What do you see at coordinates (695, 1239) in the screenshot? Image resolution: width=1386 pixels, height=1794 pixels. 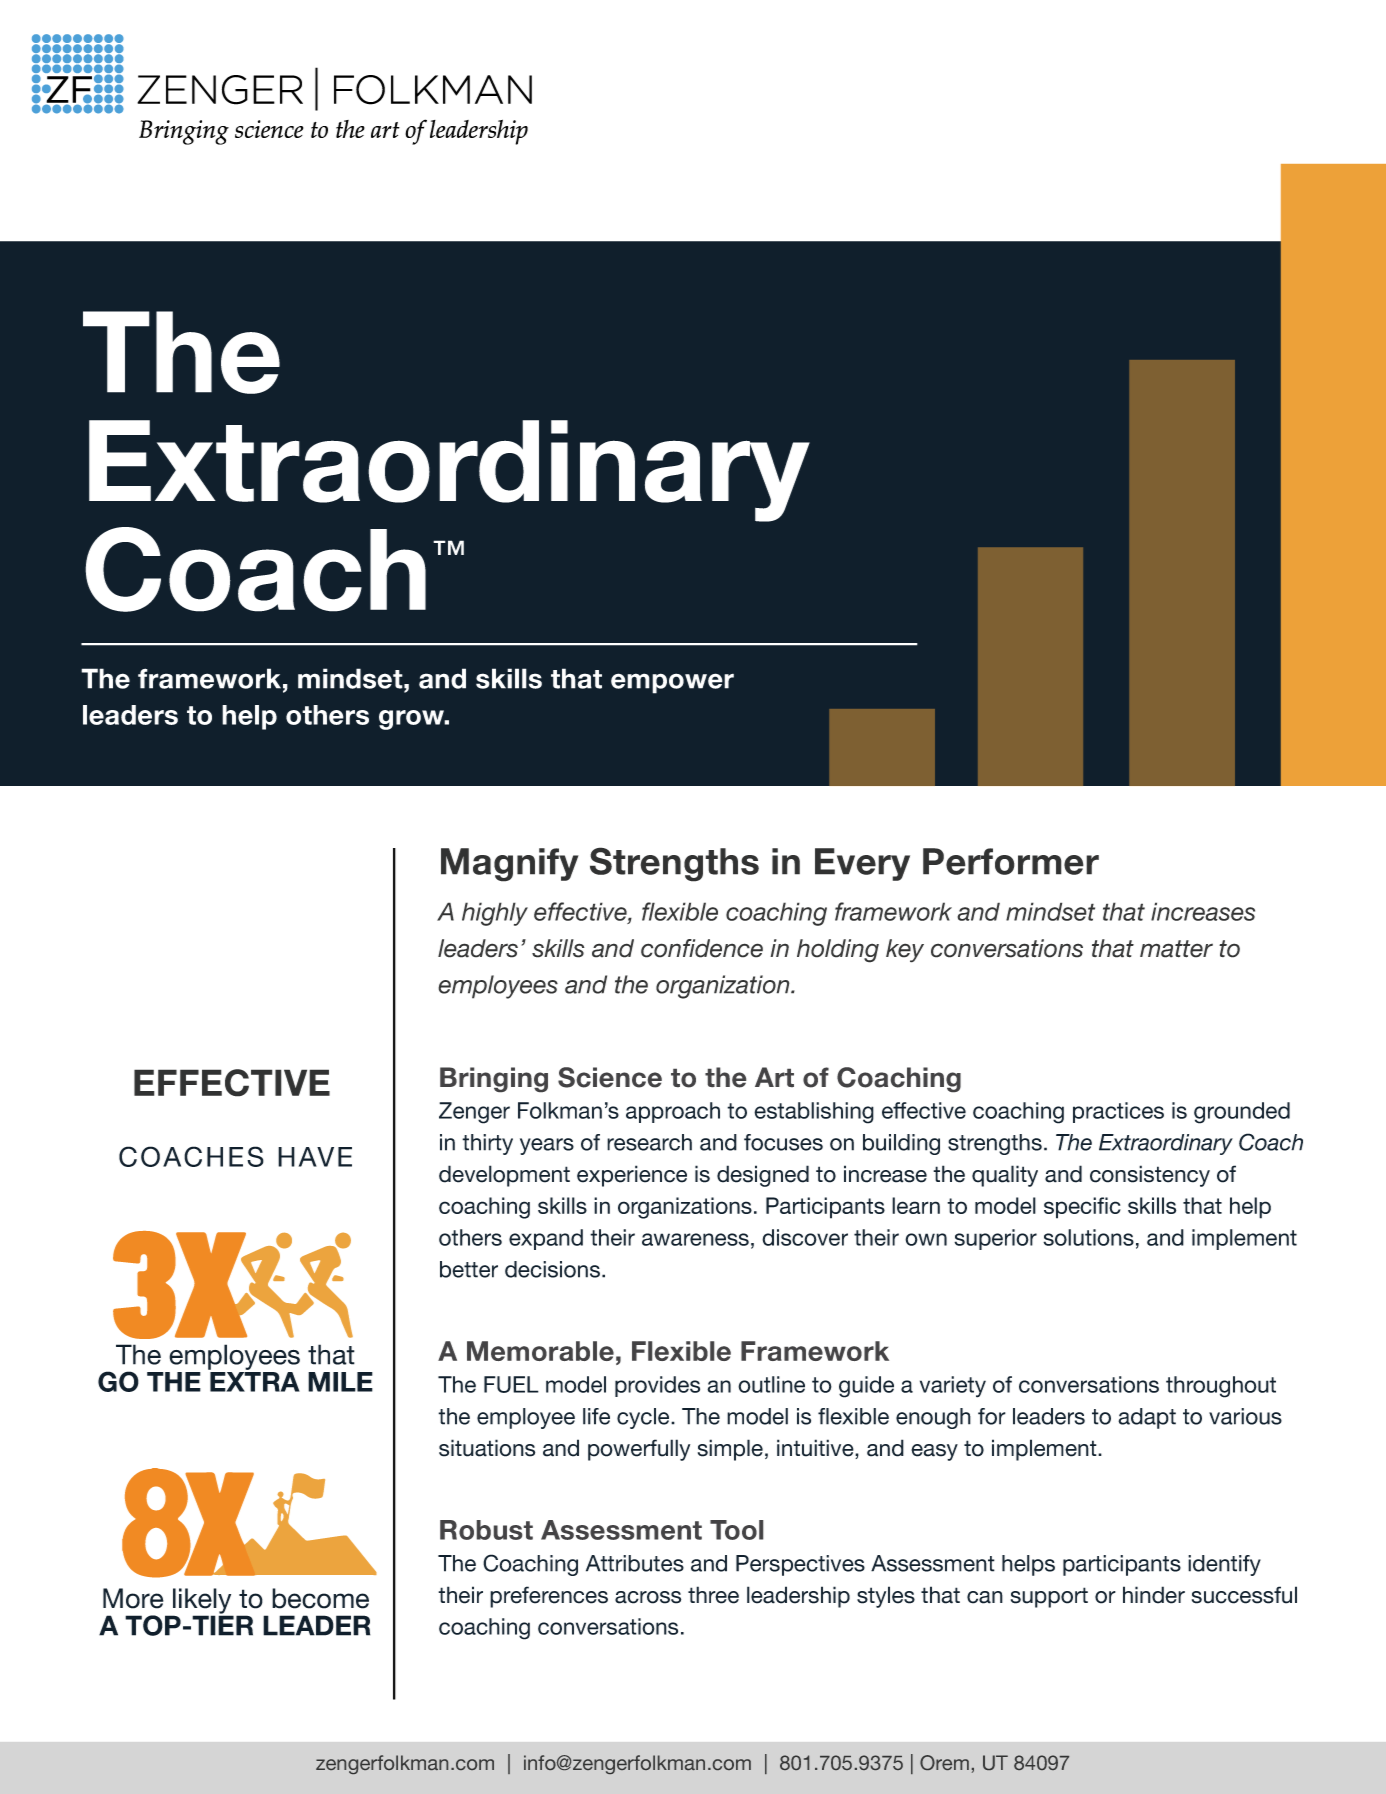 I see `awareness` at bounding box center [695, 1239].
